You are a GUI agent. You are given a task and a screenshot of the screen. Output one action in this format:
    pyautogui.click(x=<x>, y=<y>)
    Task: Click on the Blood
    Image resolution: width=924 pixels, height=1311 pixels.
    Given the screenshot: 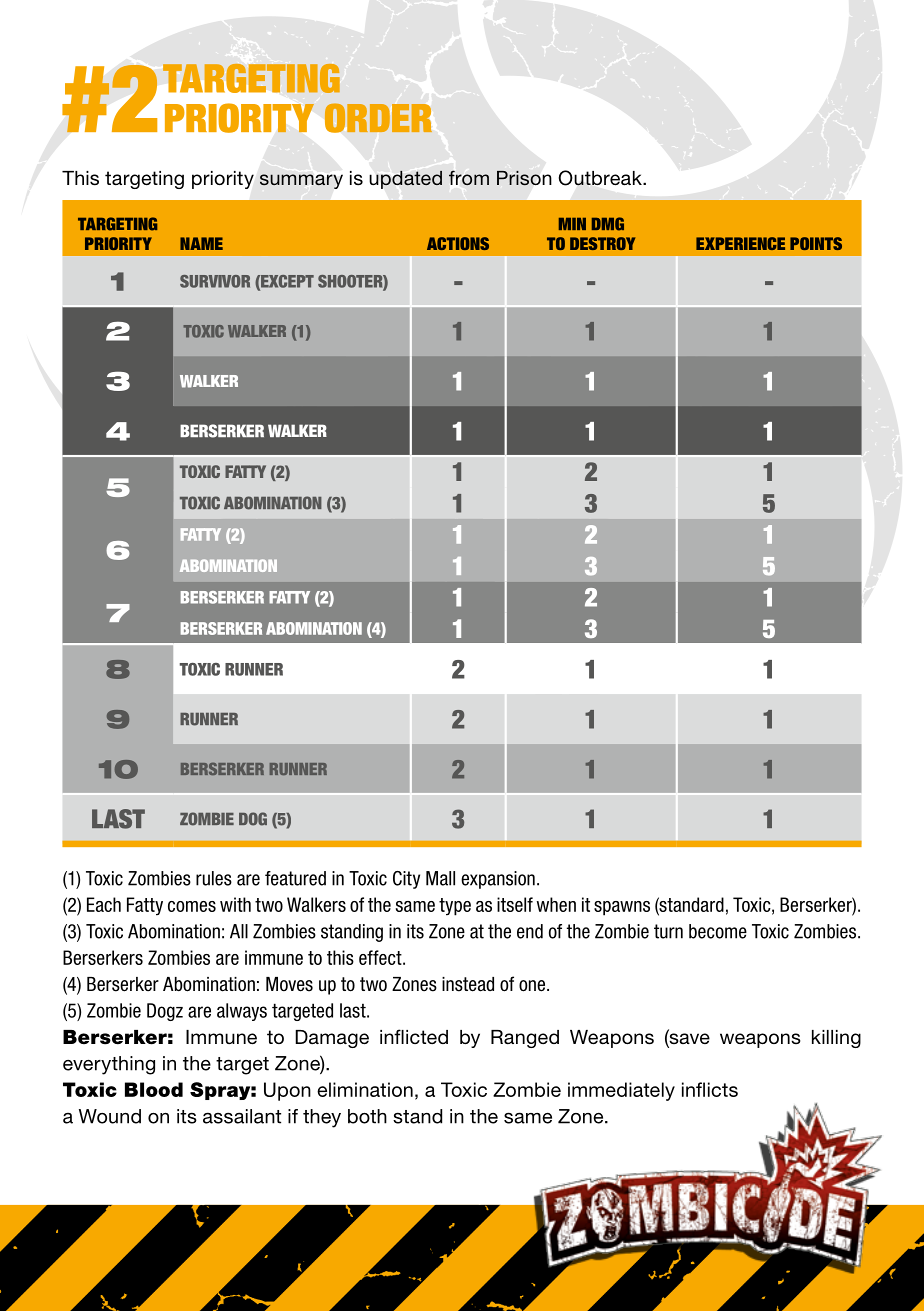 What is the action you would take?
    pyautogui.click(x=154, y=1089)
